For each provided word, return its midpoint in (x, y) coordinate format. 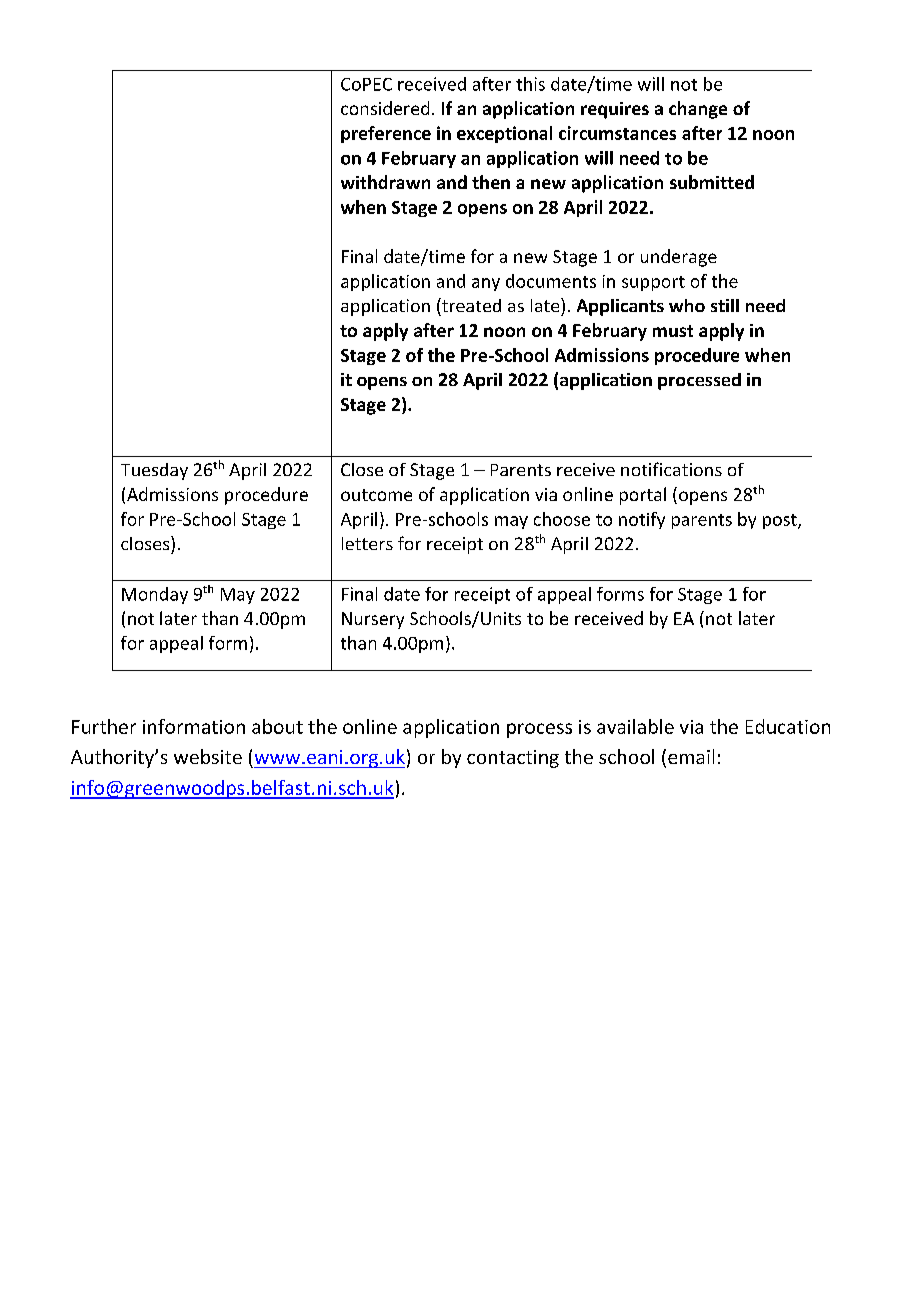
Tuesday (154, 471)
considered (385, 108)
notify (642, 520)
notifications (671, 469)
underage (679, 258)
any (486, 284)
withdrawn (385, 182)
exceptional (504, 134)
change (698, 110)
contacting (513, 759)
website (208, 756)
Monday (155, 595)
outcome (376, 495)
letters (367, 543)
